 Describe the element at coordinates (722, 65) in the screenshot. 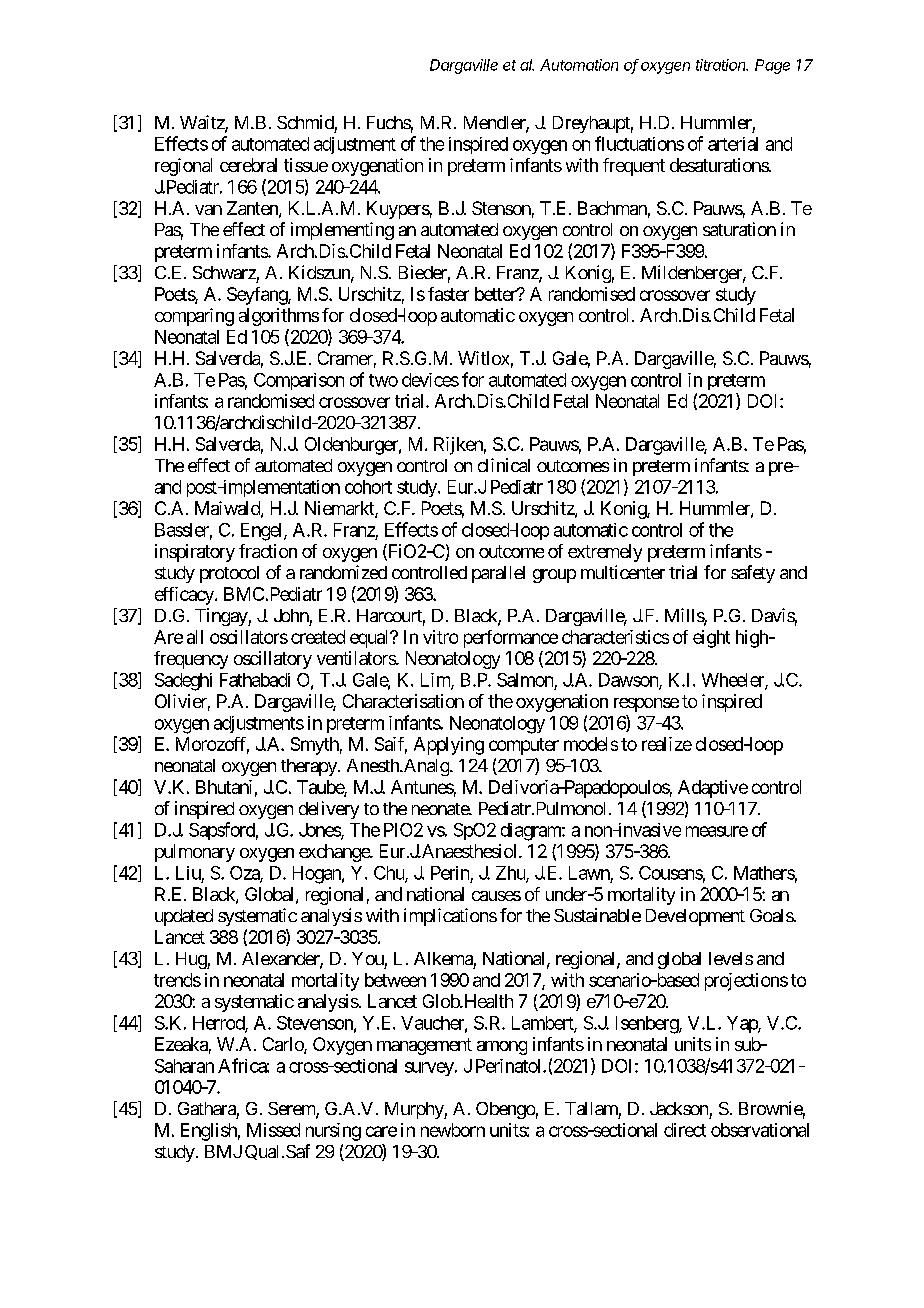

I see `titration` at that location.
